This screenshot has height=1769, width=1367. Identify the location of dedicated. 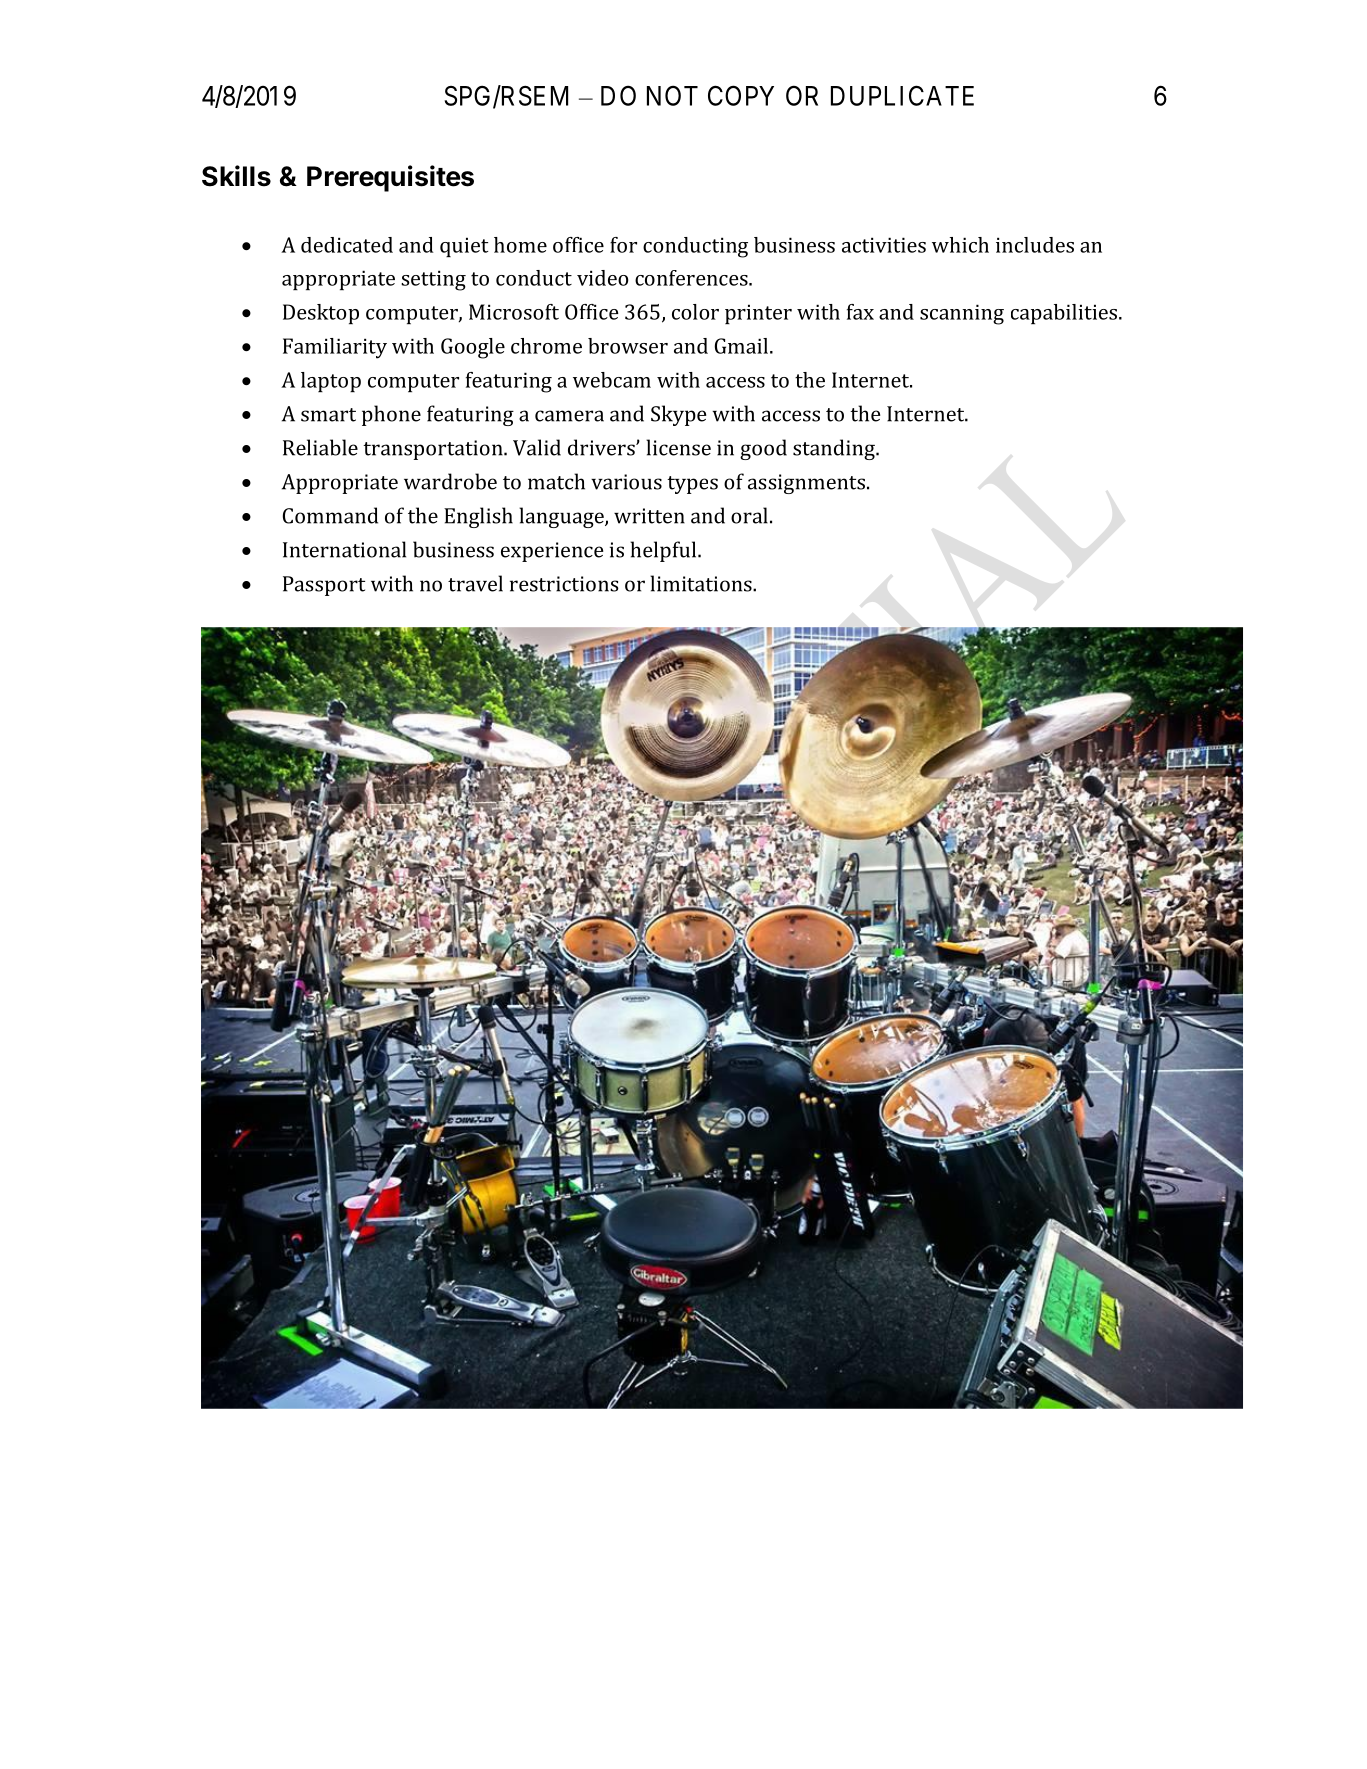
(347, 245).
